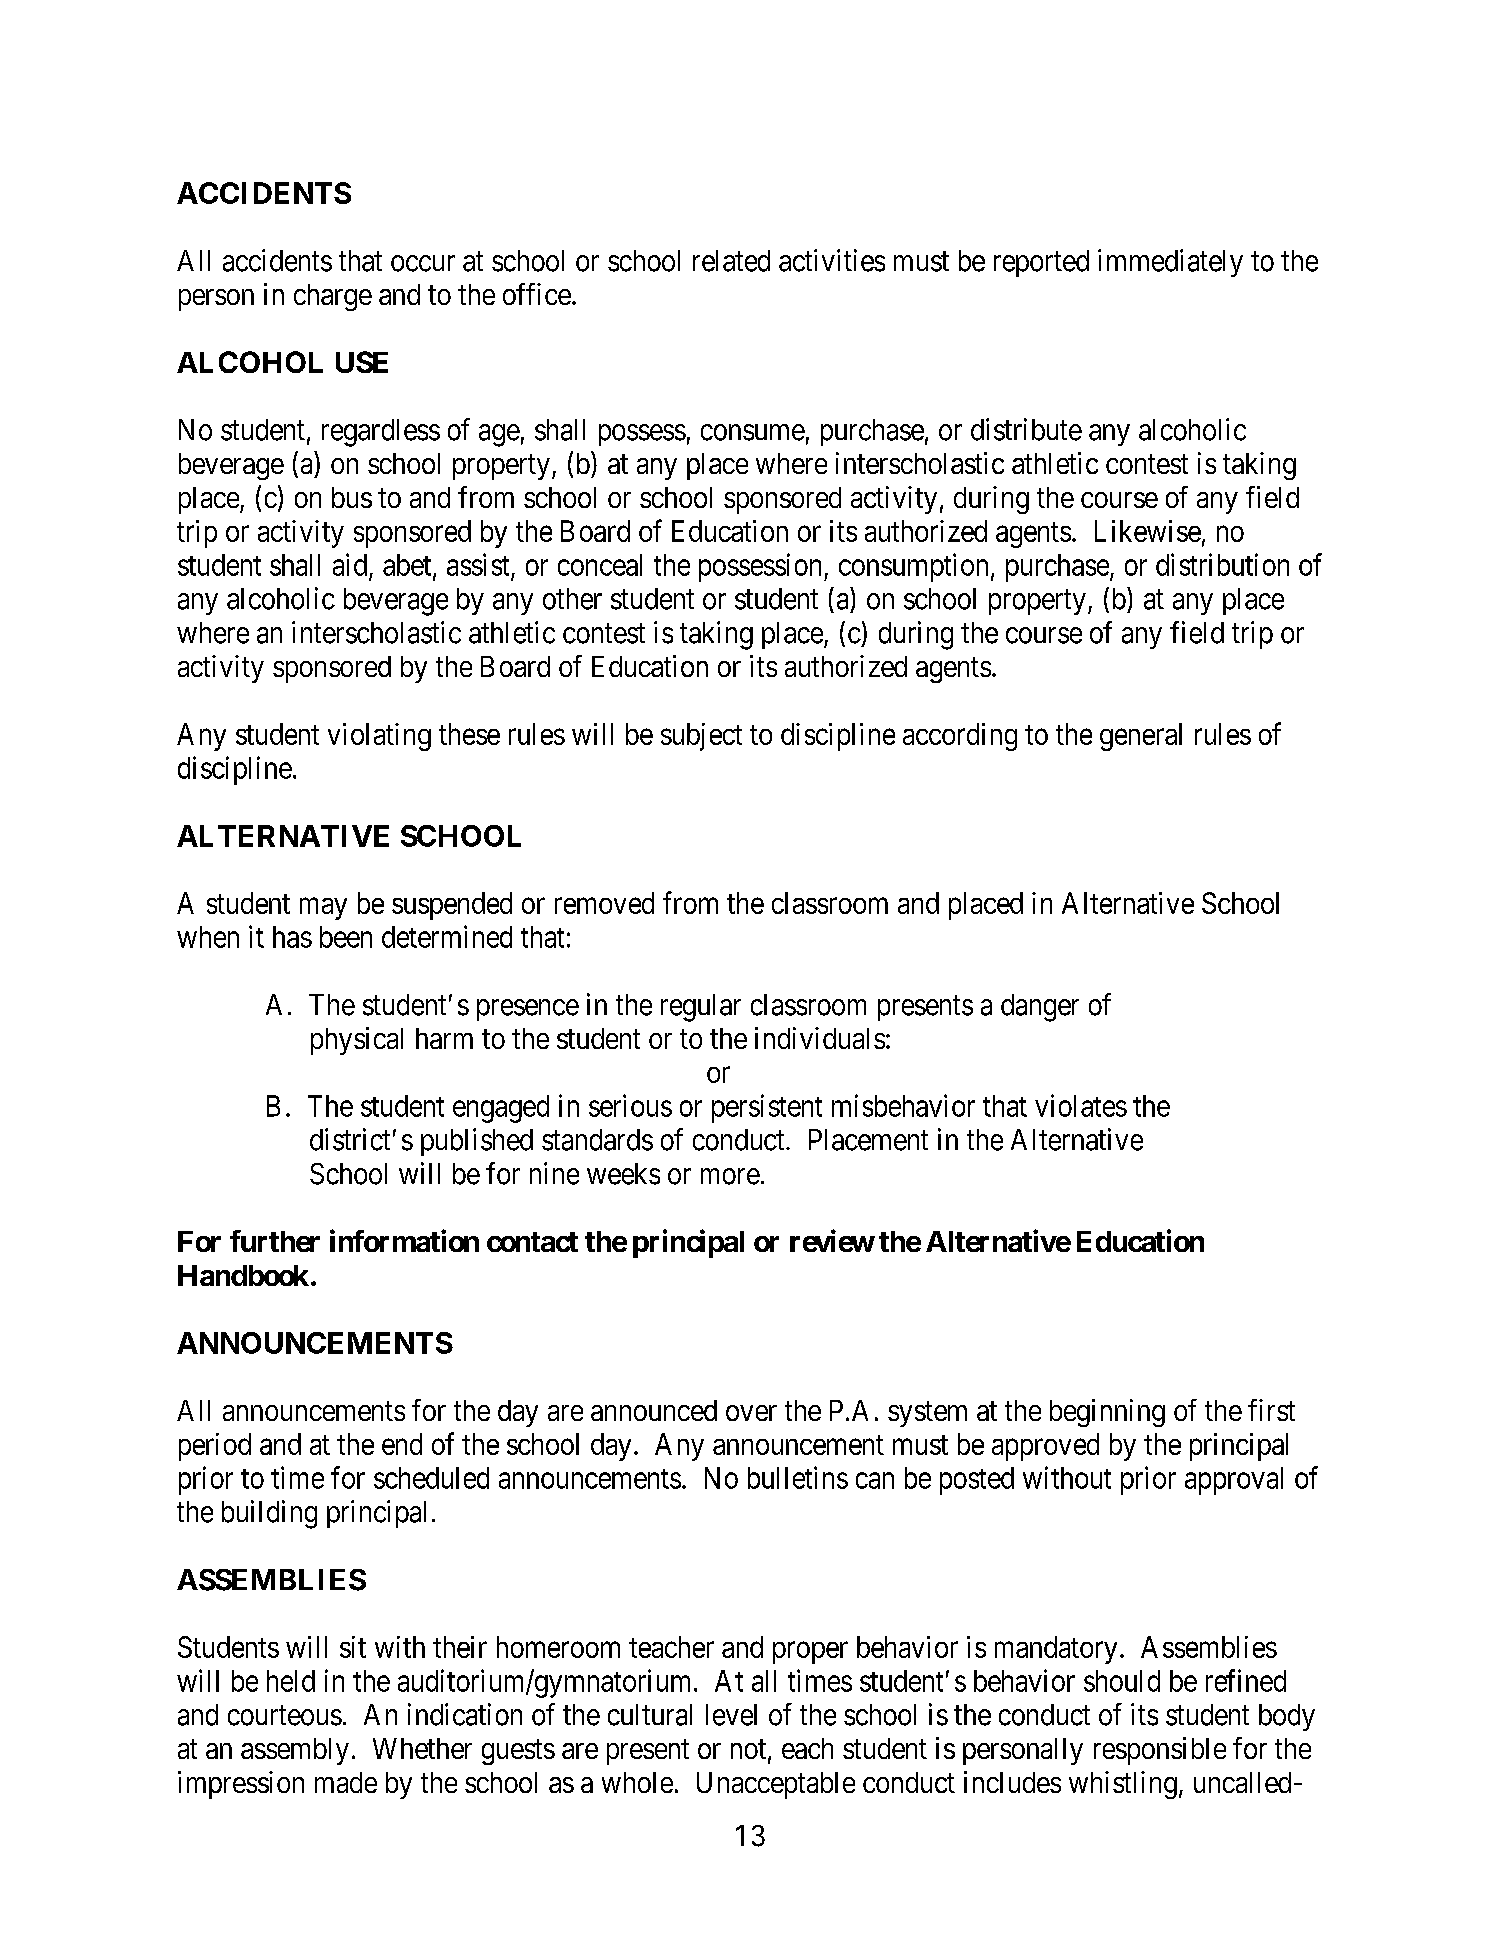 The image size is (1500, 1941). Describe the element at coordinates (1141, 737) in the page. I see `general` at that location.
